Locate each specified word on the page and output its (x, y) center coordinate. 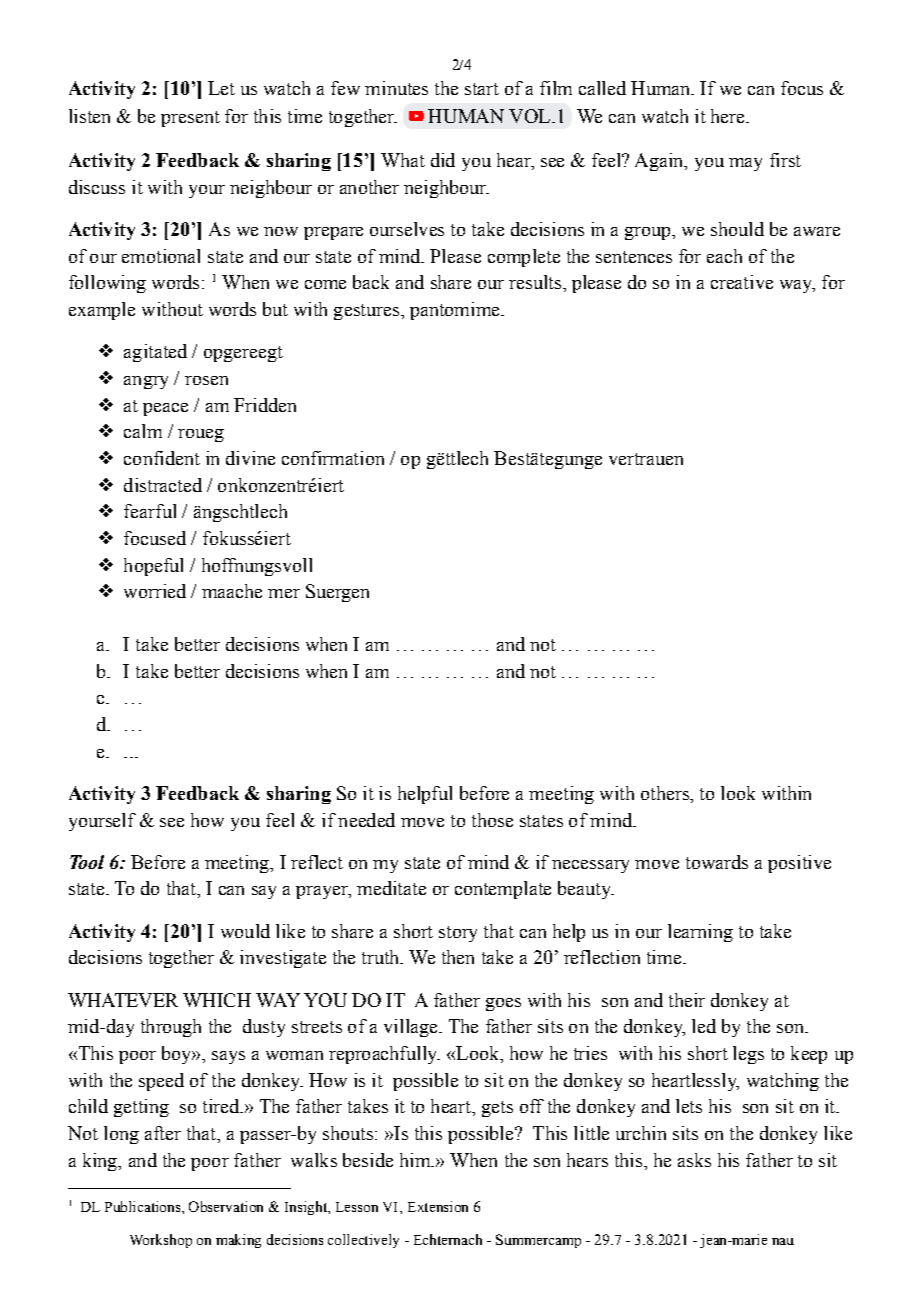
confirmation (333, 458)
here (729, 116)
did (443, 160)
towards (717, 862)
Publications (144, 1206)
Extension (438, 1206)
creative (742, 282)
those (492, 820)
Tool (87, 862)
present (190, 119)
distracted (163, 485)
